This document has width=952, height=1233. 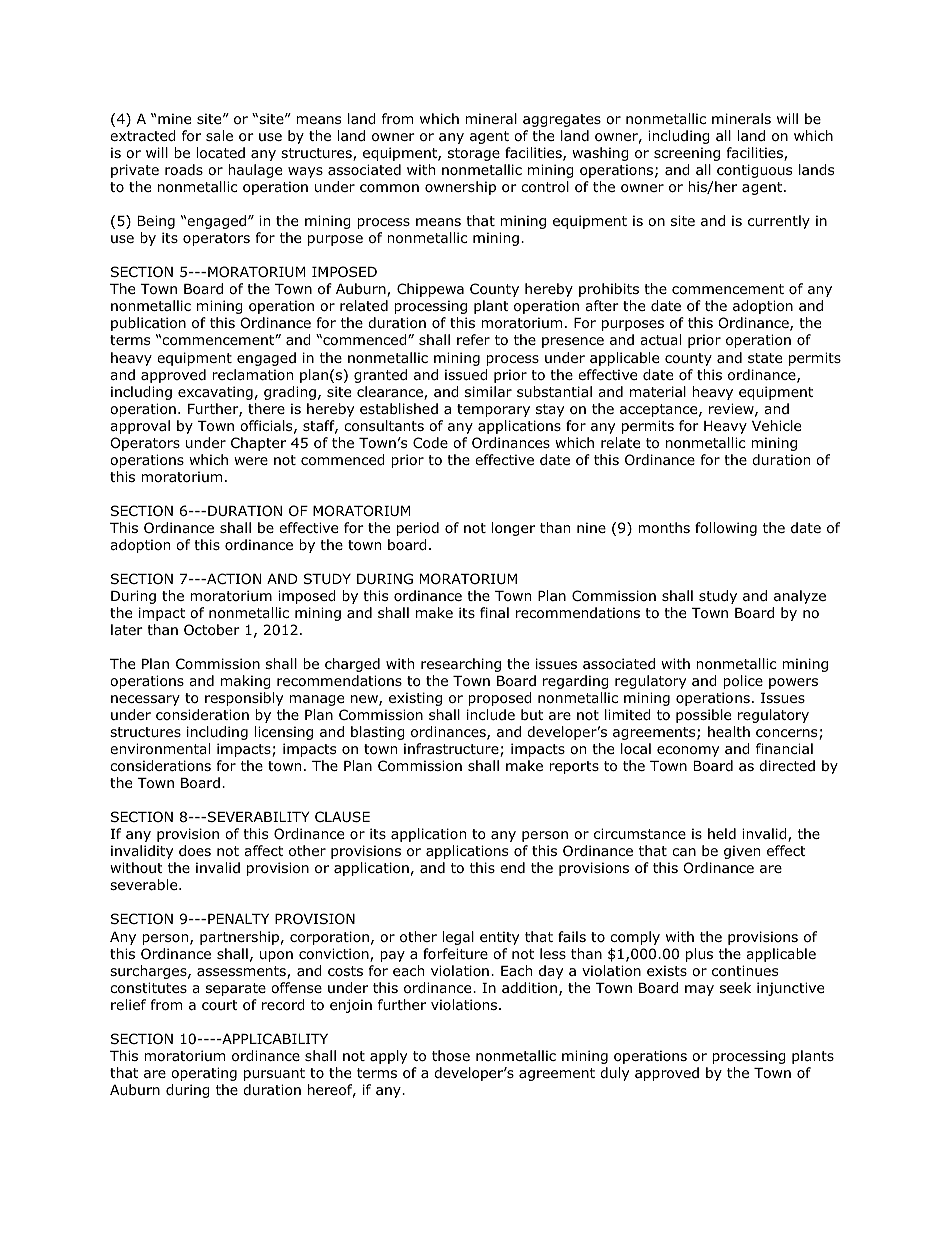 What do you see at coordinates (699, 990) in the document?
I see `may` at bounding box center [699, 990].
